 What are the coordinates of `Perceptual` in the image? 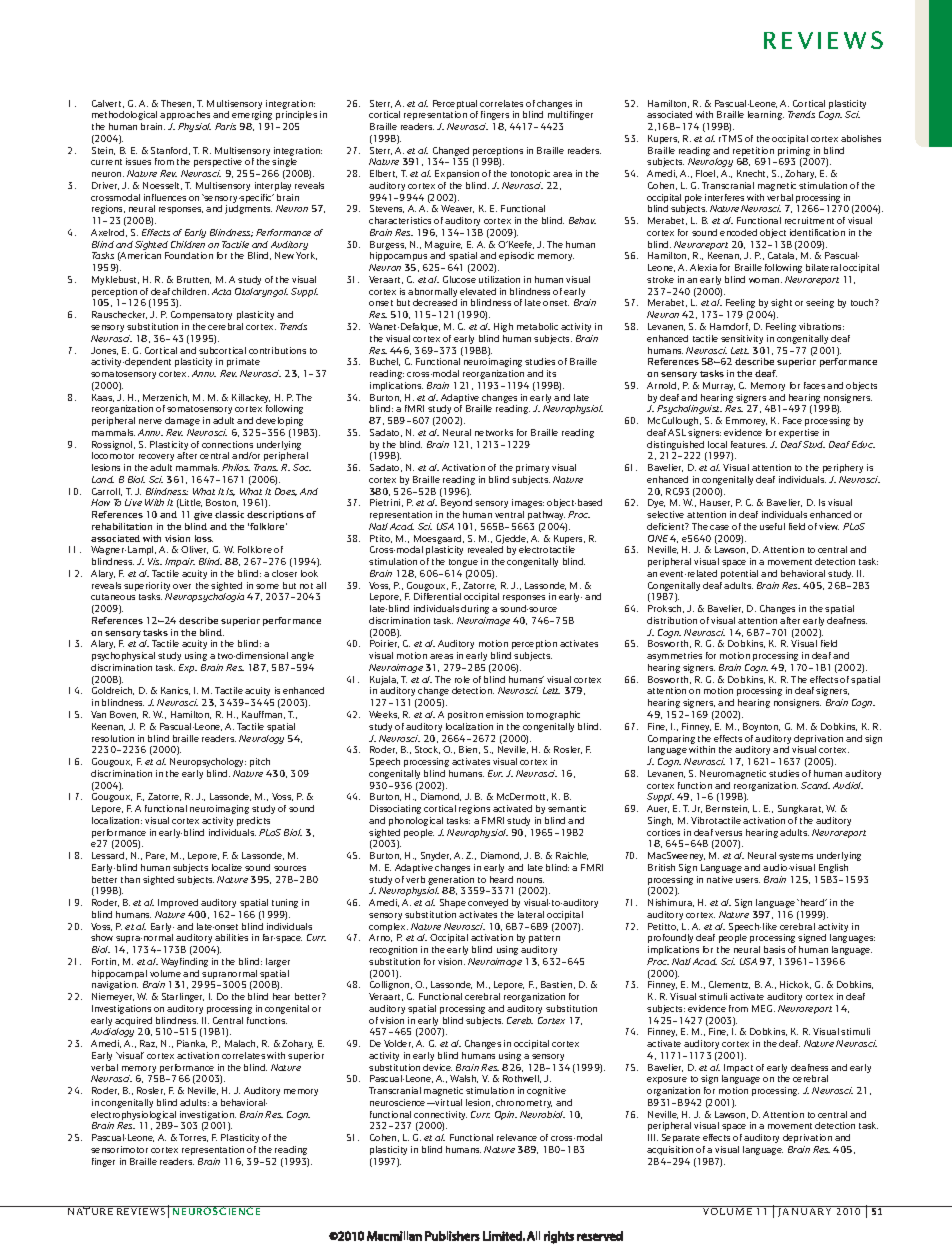 It's located at (455, 104).
